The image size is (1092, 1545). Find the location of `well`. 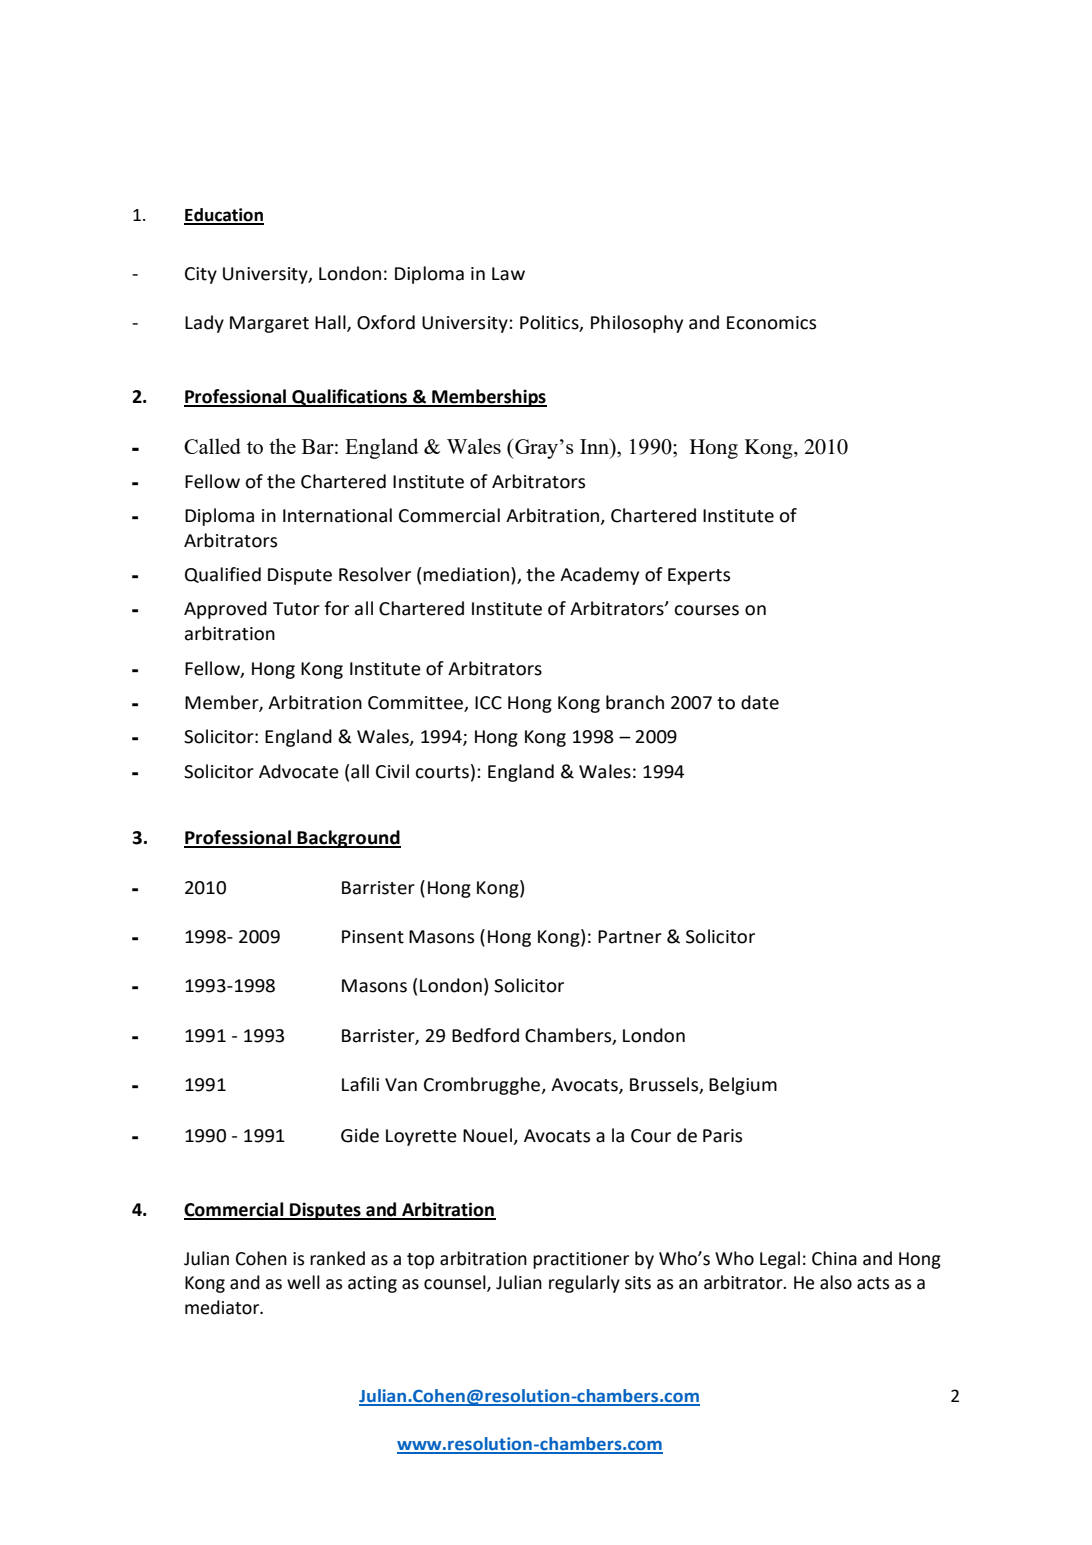

well is located at coordinates (303, 1282).
